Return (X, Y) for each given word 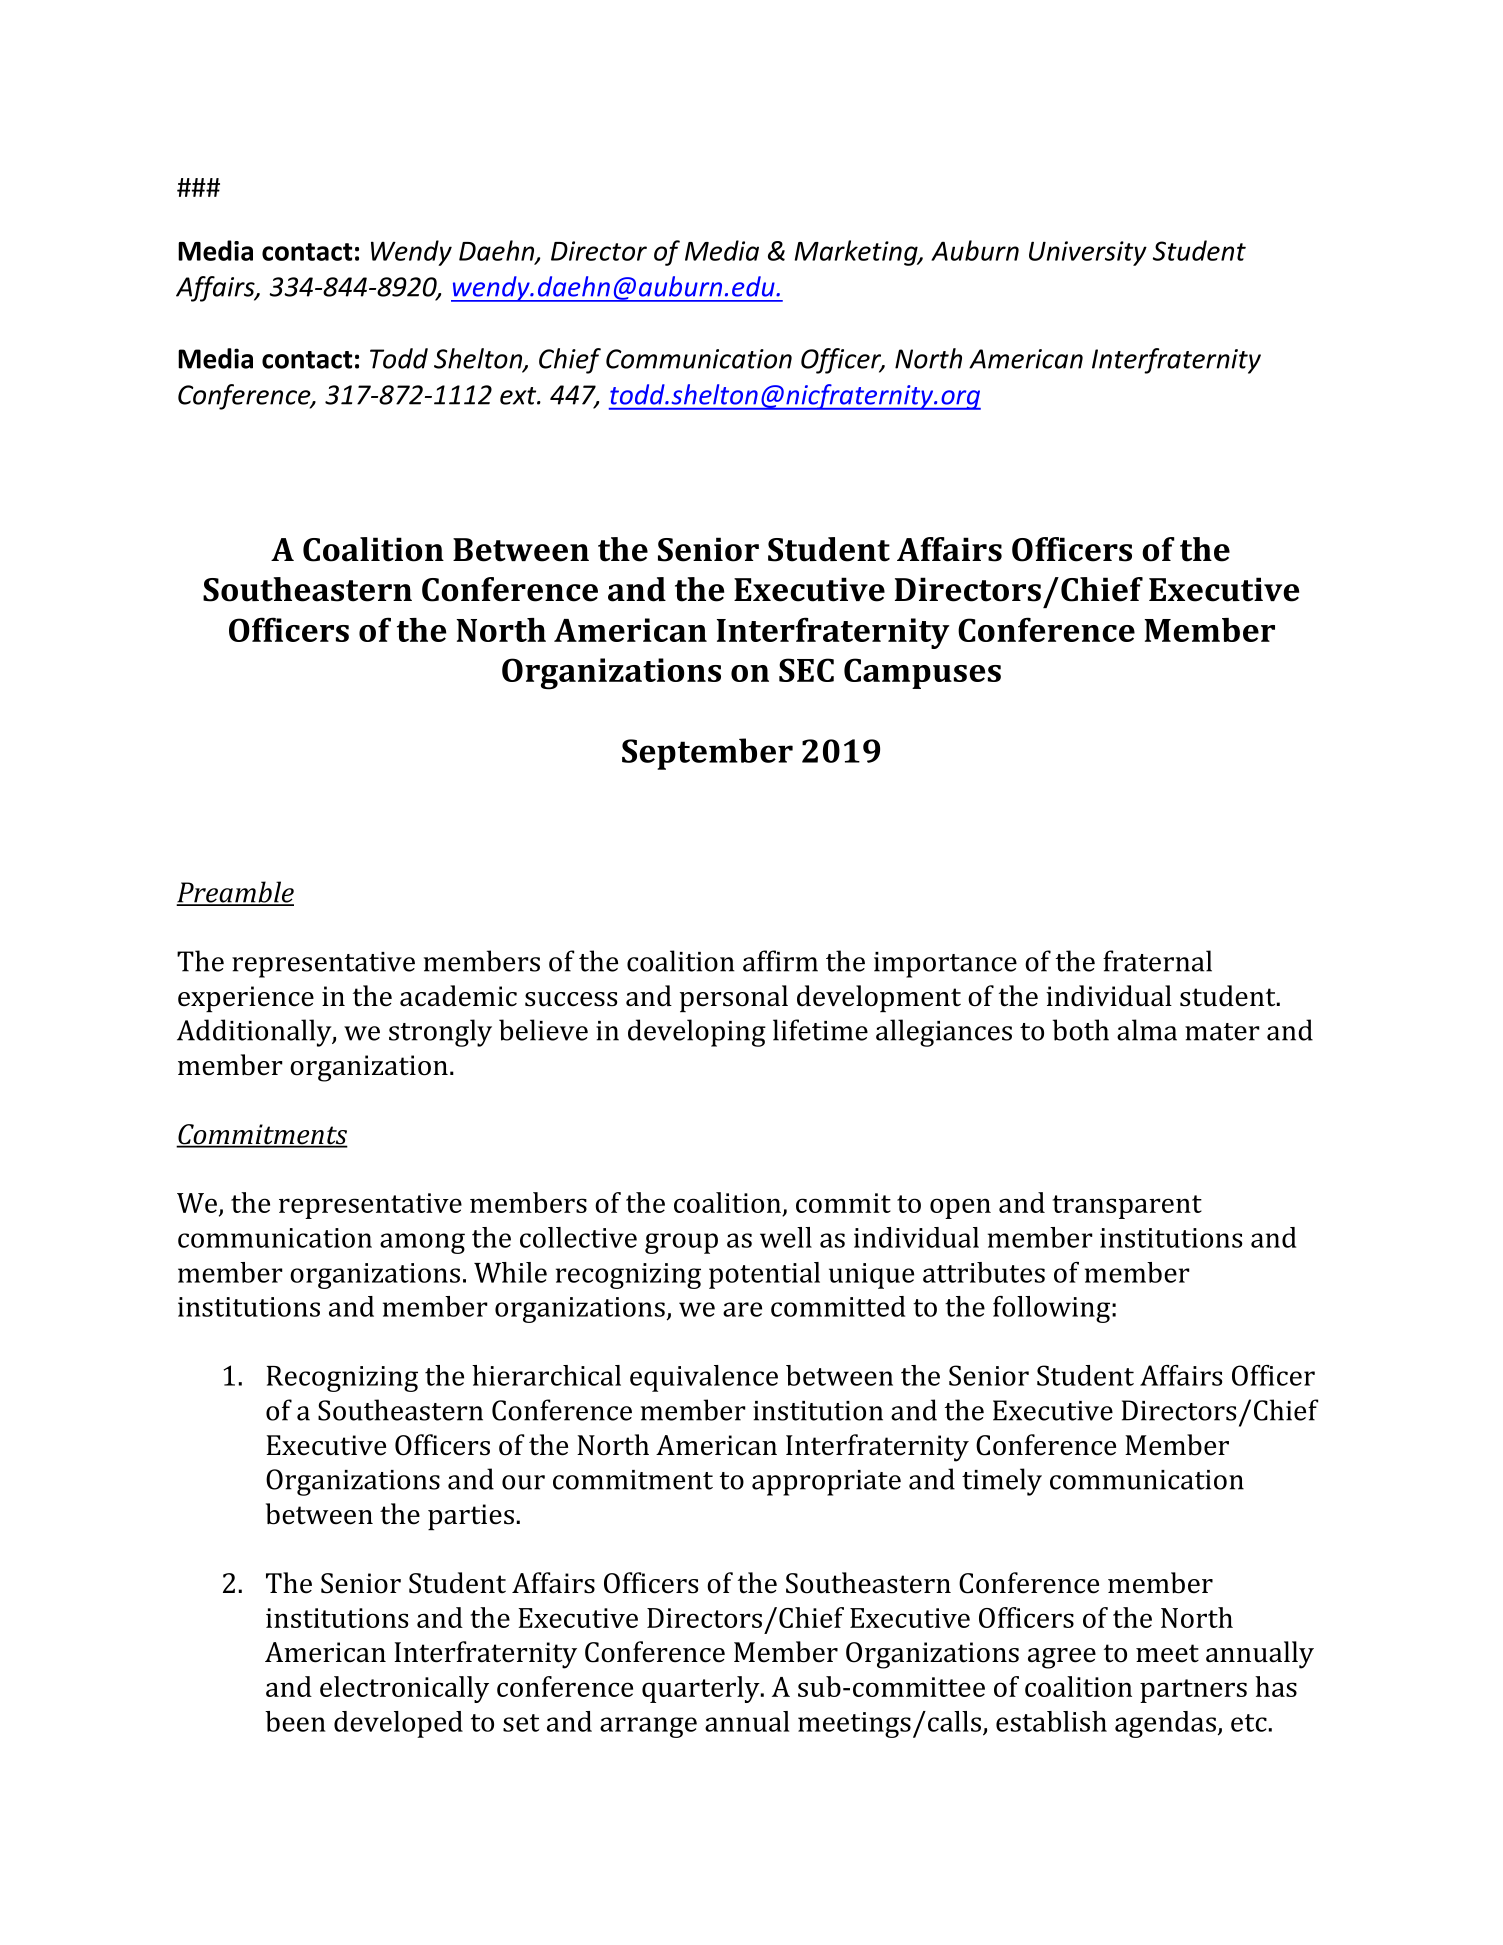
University (1088, 253)
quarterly (702, 1689)
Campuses (922, 673)
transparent (1127, 1207)
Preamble (235, 893)
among (422, 1243)
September (707, 754)
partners (1193, 1691)
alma (1147, 1030)
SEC (806, 670)
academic (458, 996)
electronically (404, 1689)
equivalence (704, 1378)
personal (734, 998)
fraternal (1157, 961)
